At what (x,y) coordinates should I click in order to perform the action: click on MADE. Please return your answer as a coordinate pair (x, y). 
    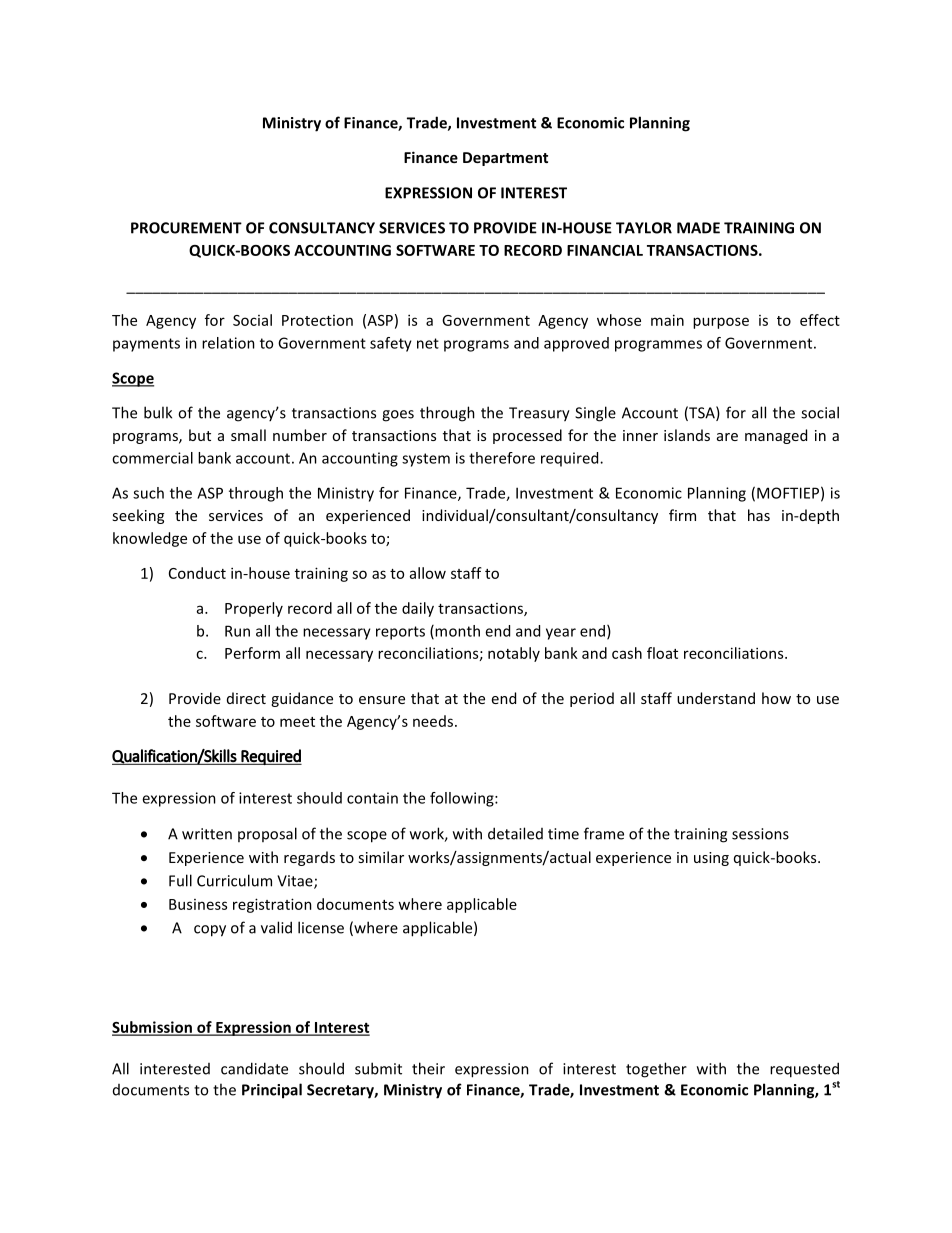
    Looking at the image, I should click on (698, 228).
